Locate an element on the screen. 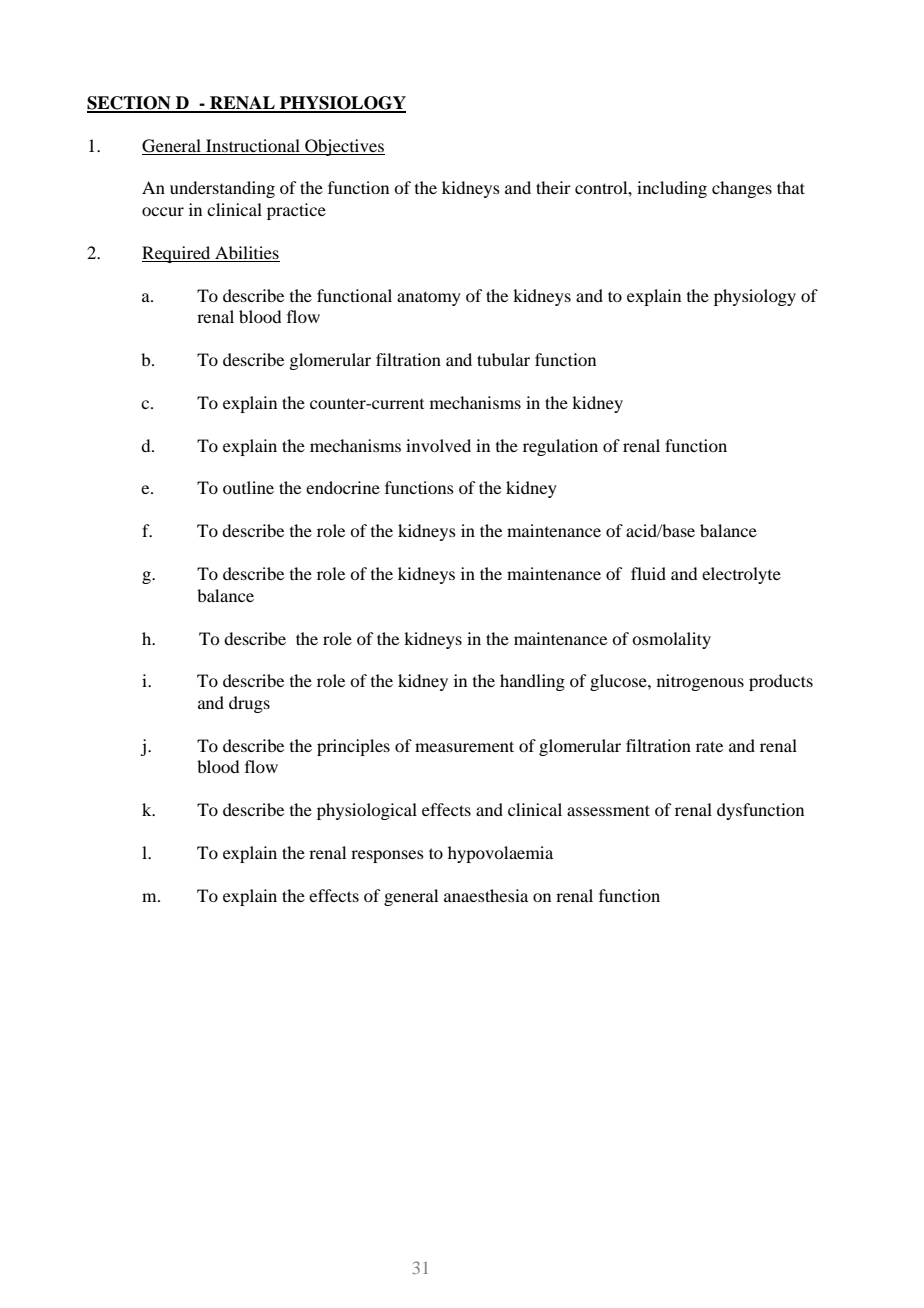 This screenshot has height=1308, width=924. Instructional is located at coordinates (253, 145).
